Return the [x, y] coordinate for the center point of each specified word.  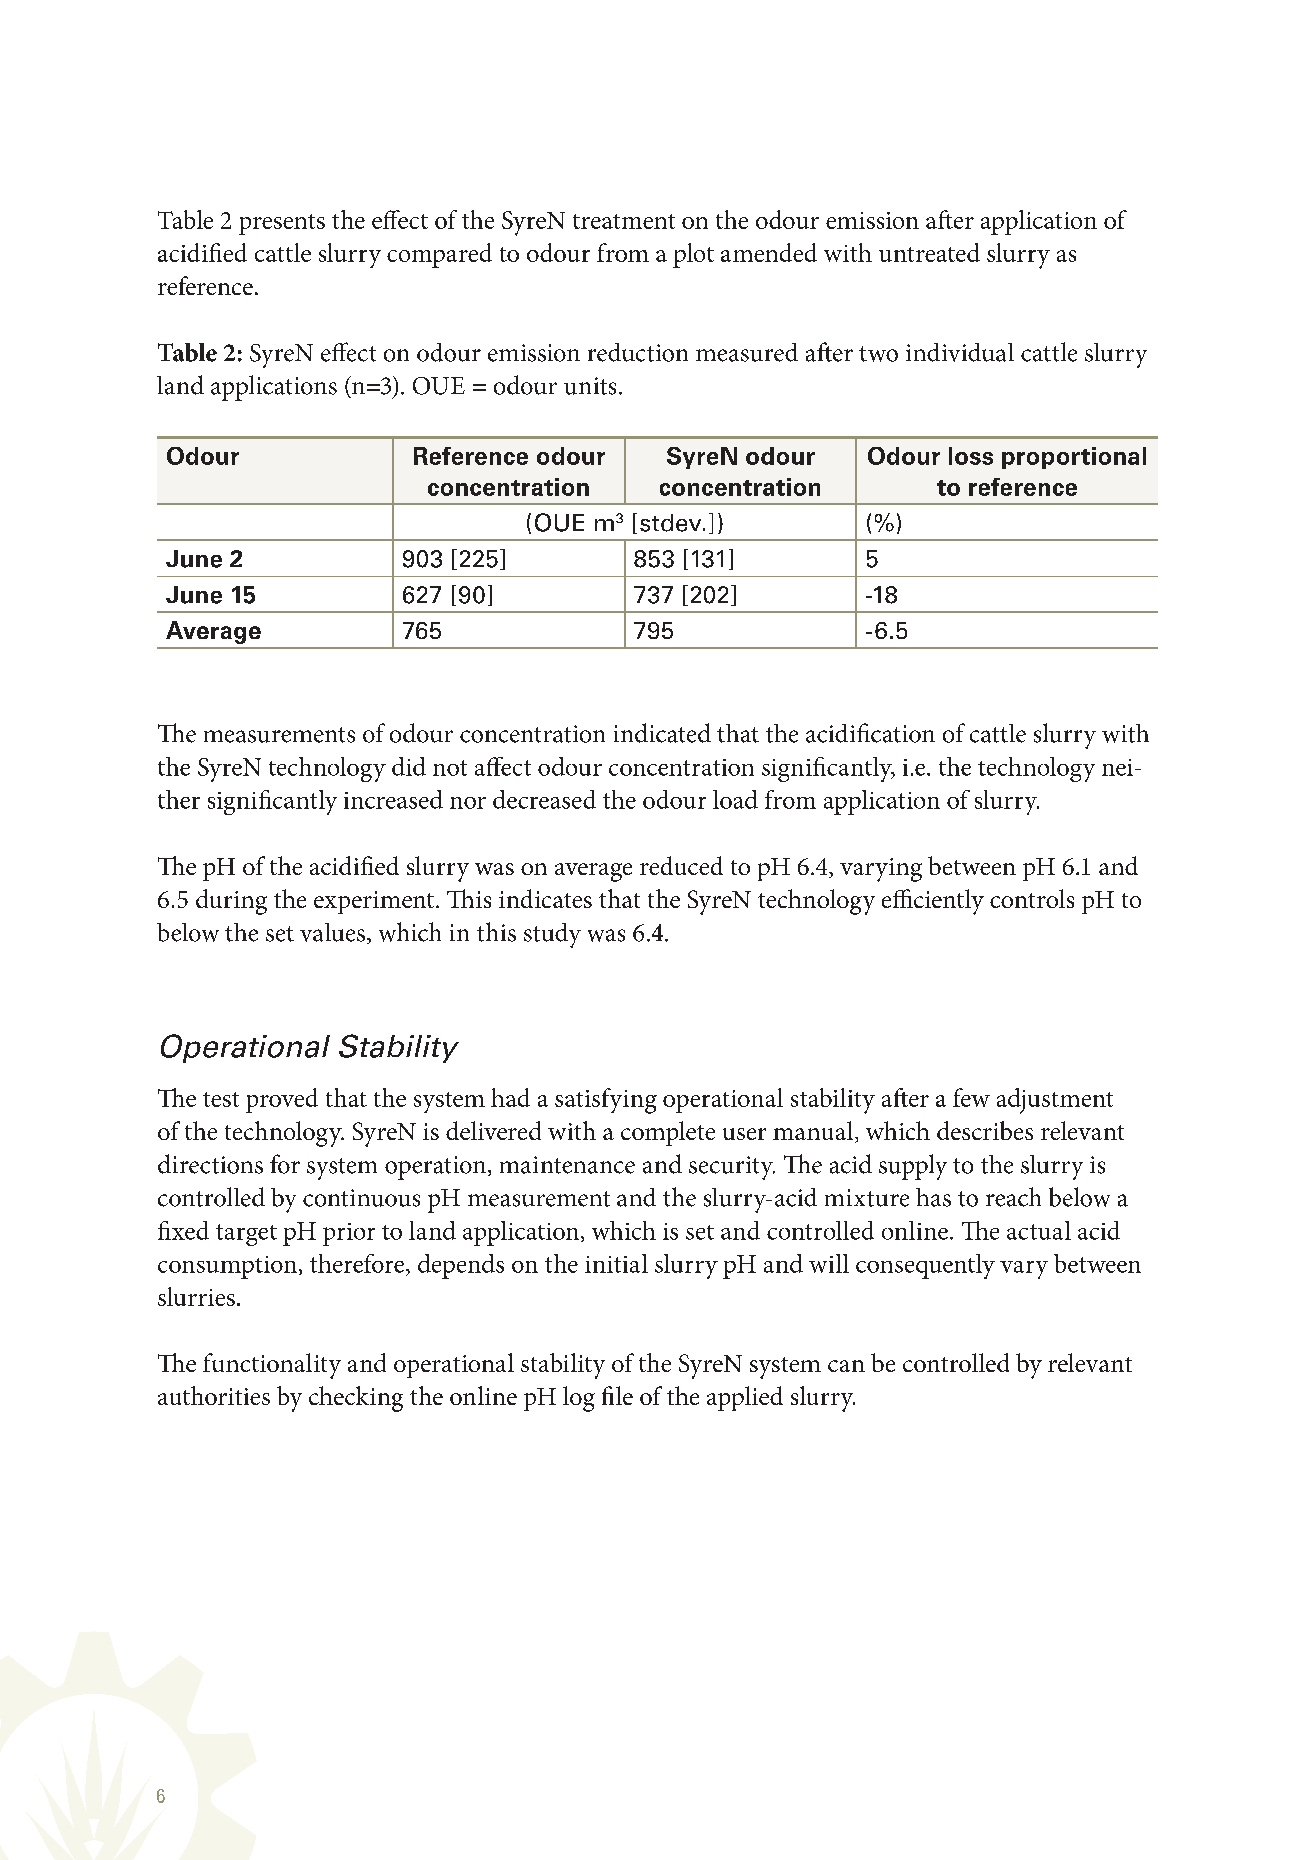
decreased [544, 799]
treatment [624, 221]
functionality [272, 1366]
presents [282, 224]
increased [393, 799]
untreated [929, 252]
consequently [925, 1266]
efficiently [933, 902]
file [617, 1395]
